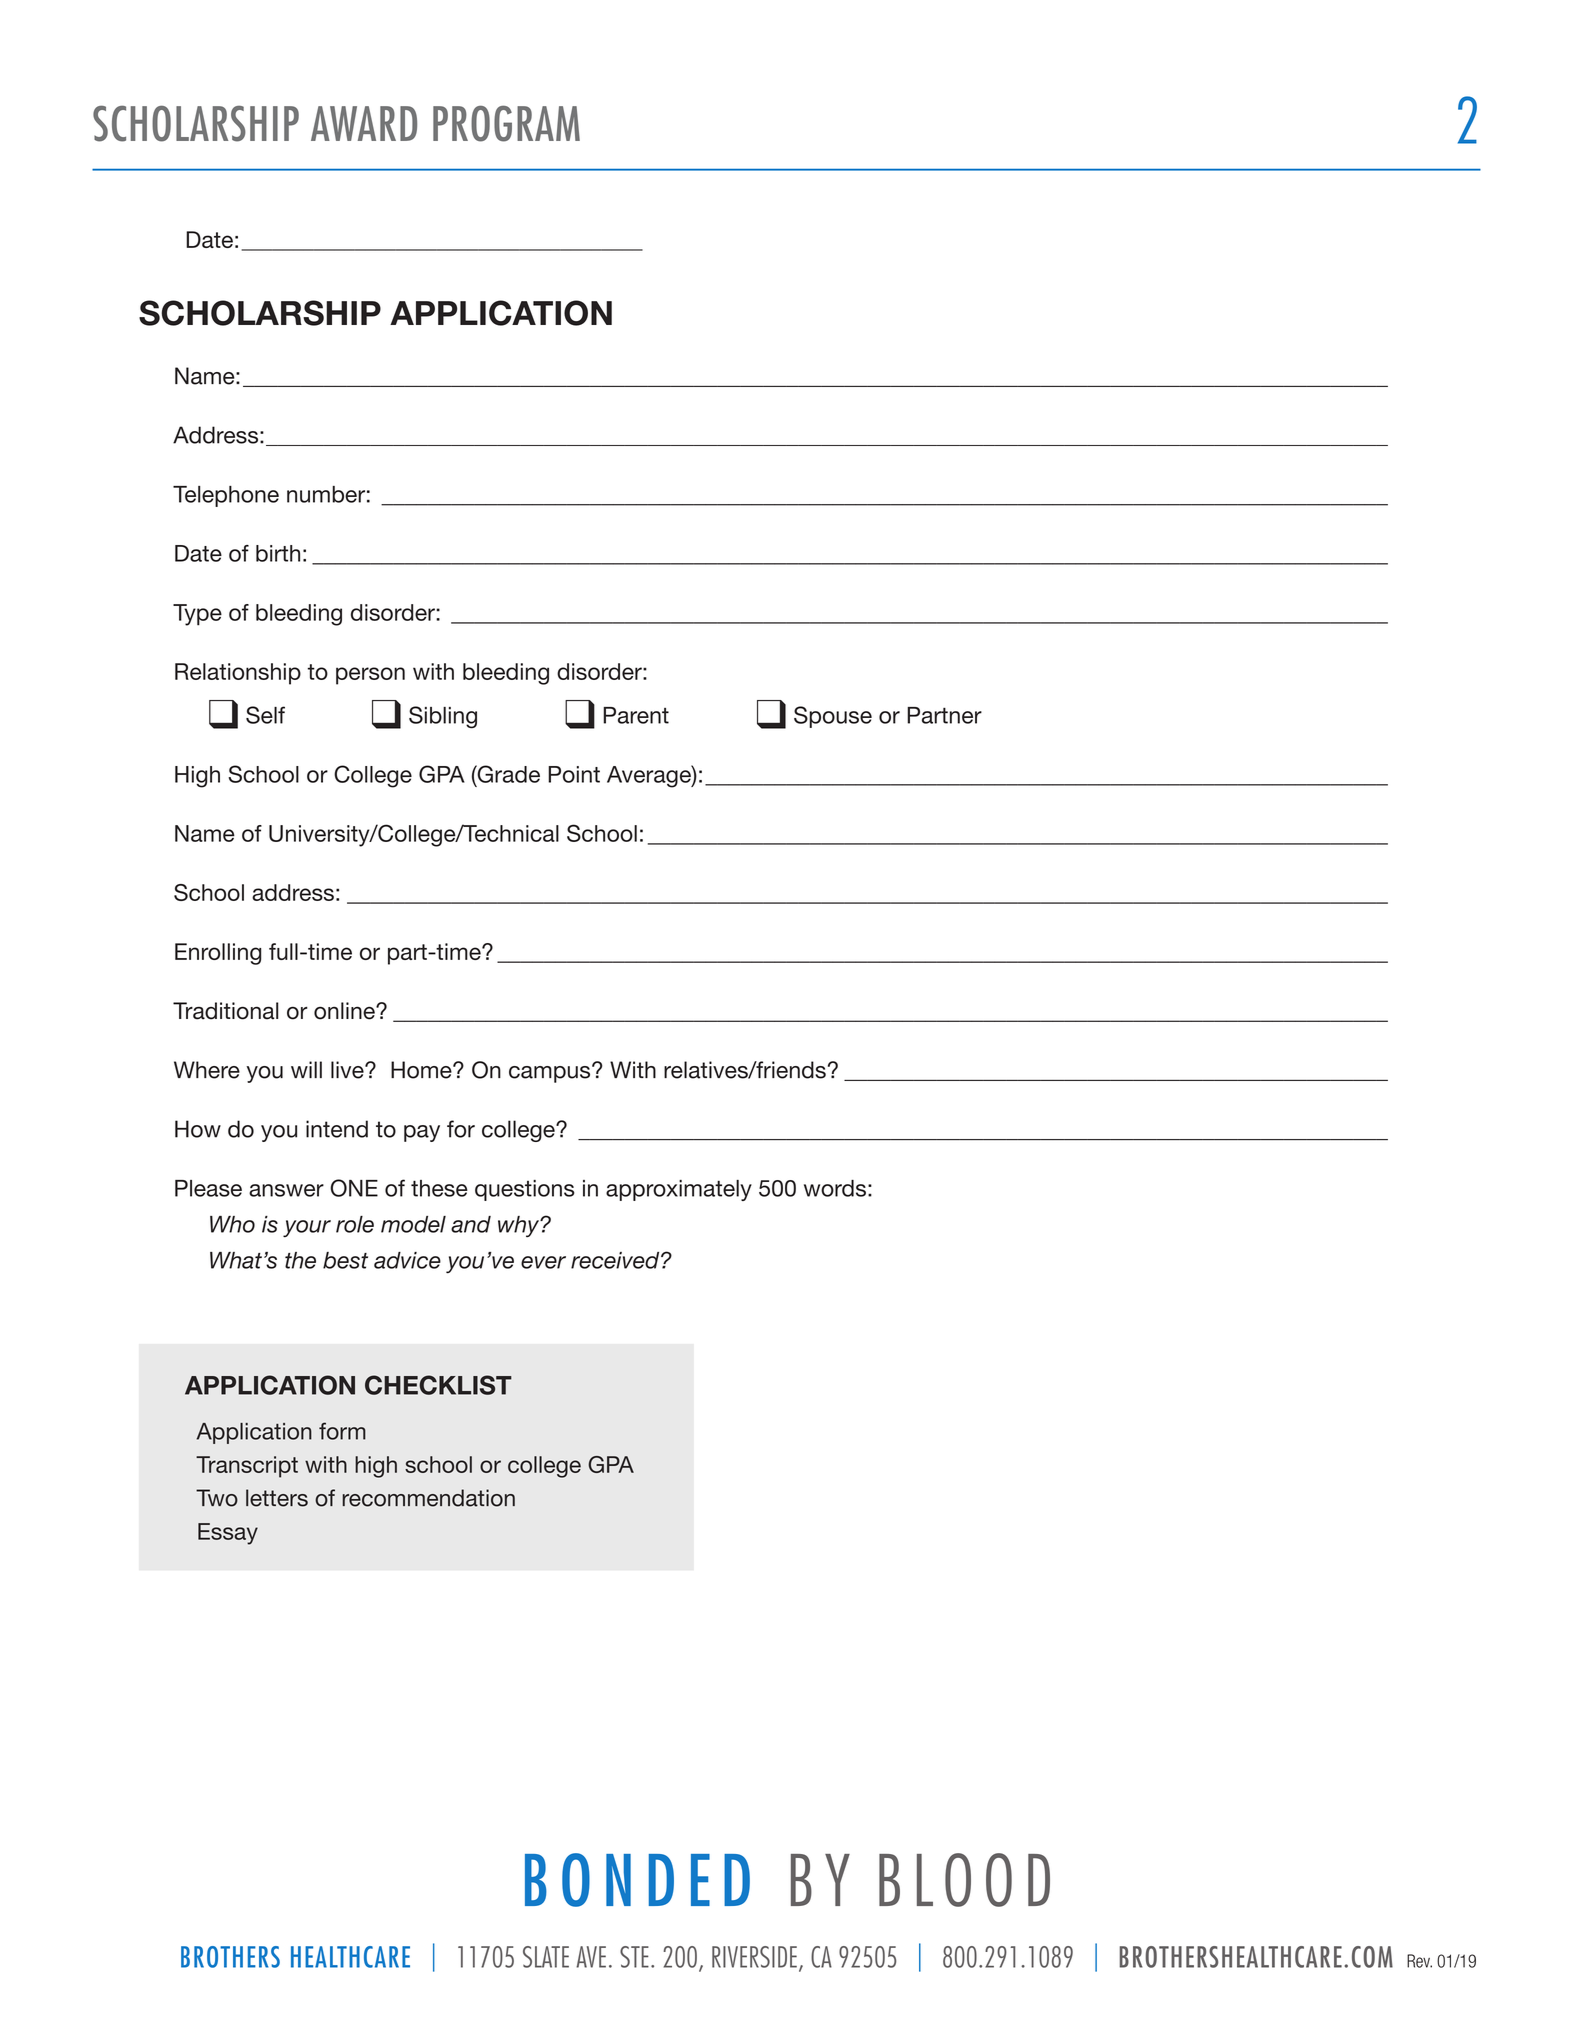  I want to click on will, so click(306, 1069).
